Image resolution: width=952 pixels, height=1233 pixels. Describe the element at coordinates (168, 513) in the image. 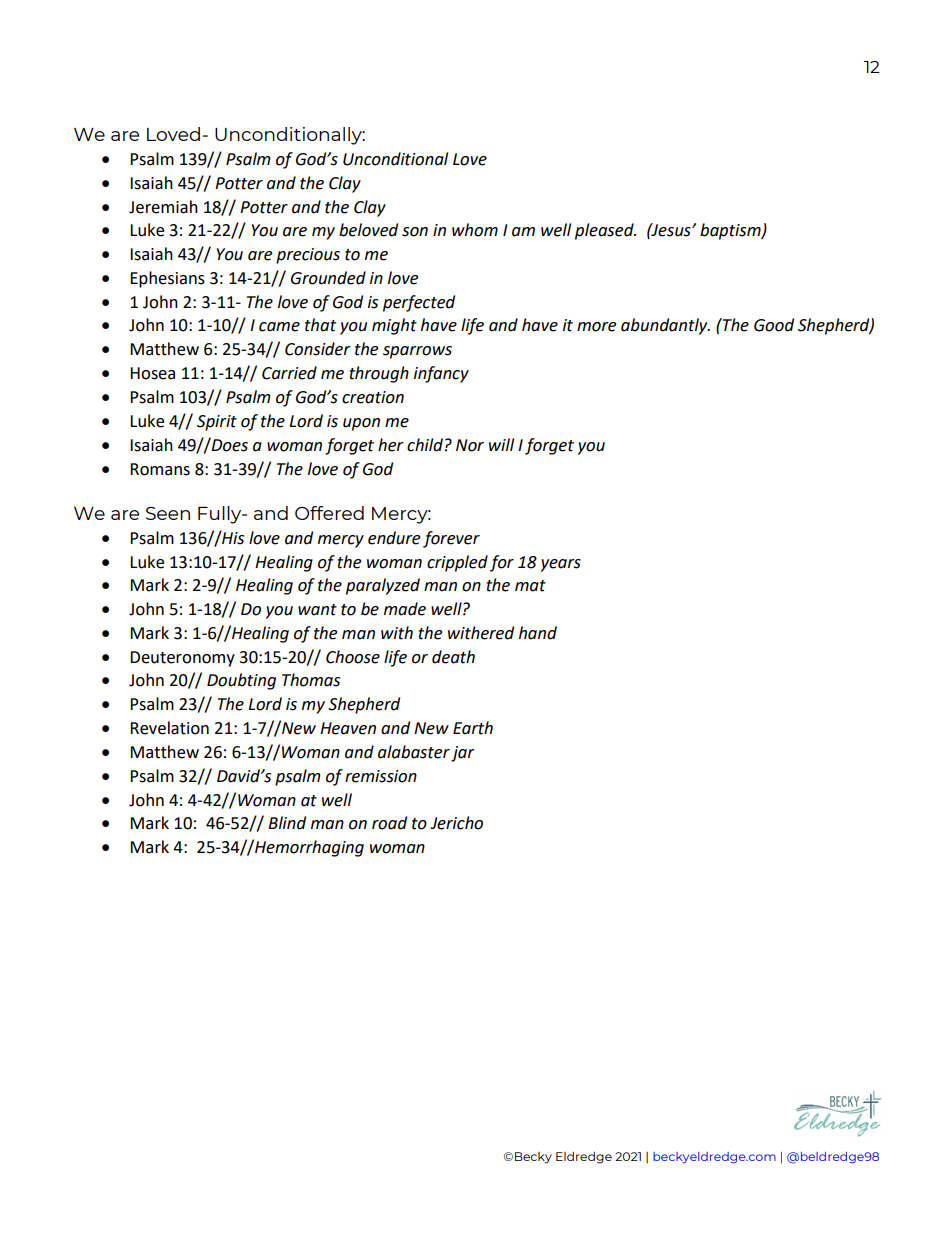

I see `Seen` at that location.
